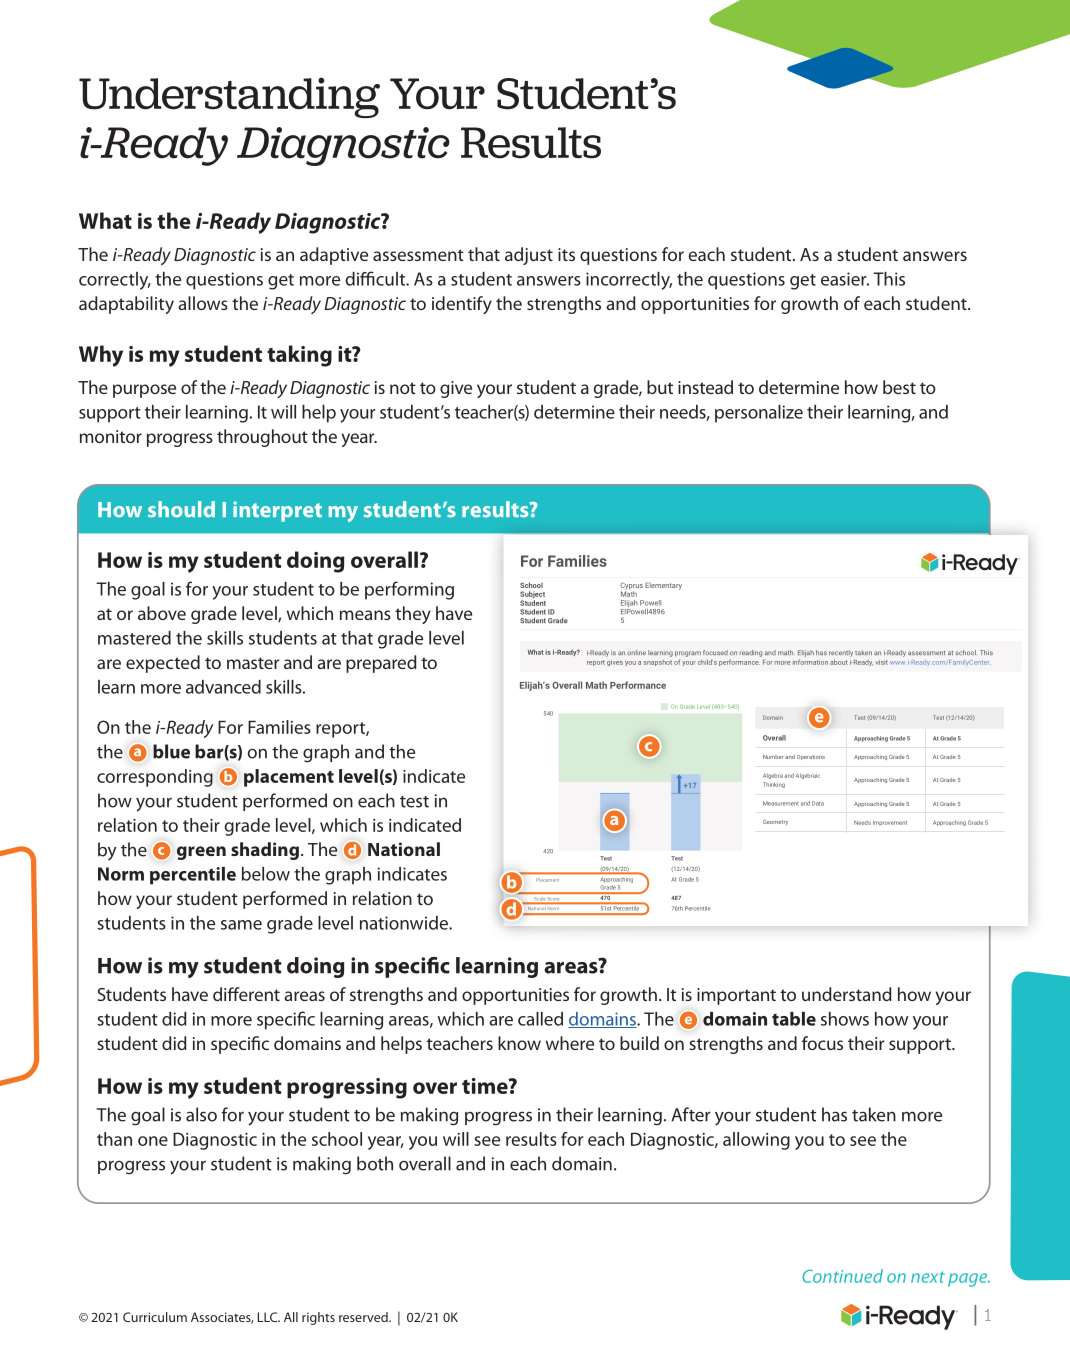 The image size is (1070, 1370). What do you see at coordinates (529, 256) in the screenshot?
I see `adjust` at bounding box center [529, 256].
